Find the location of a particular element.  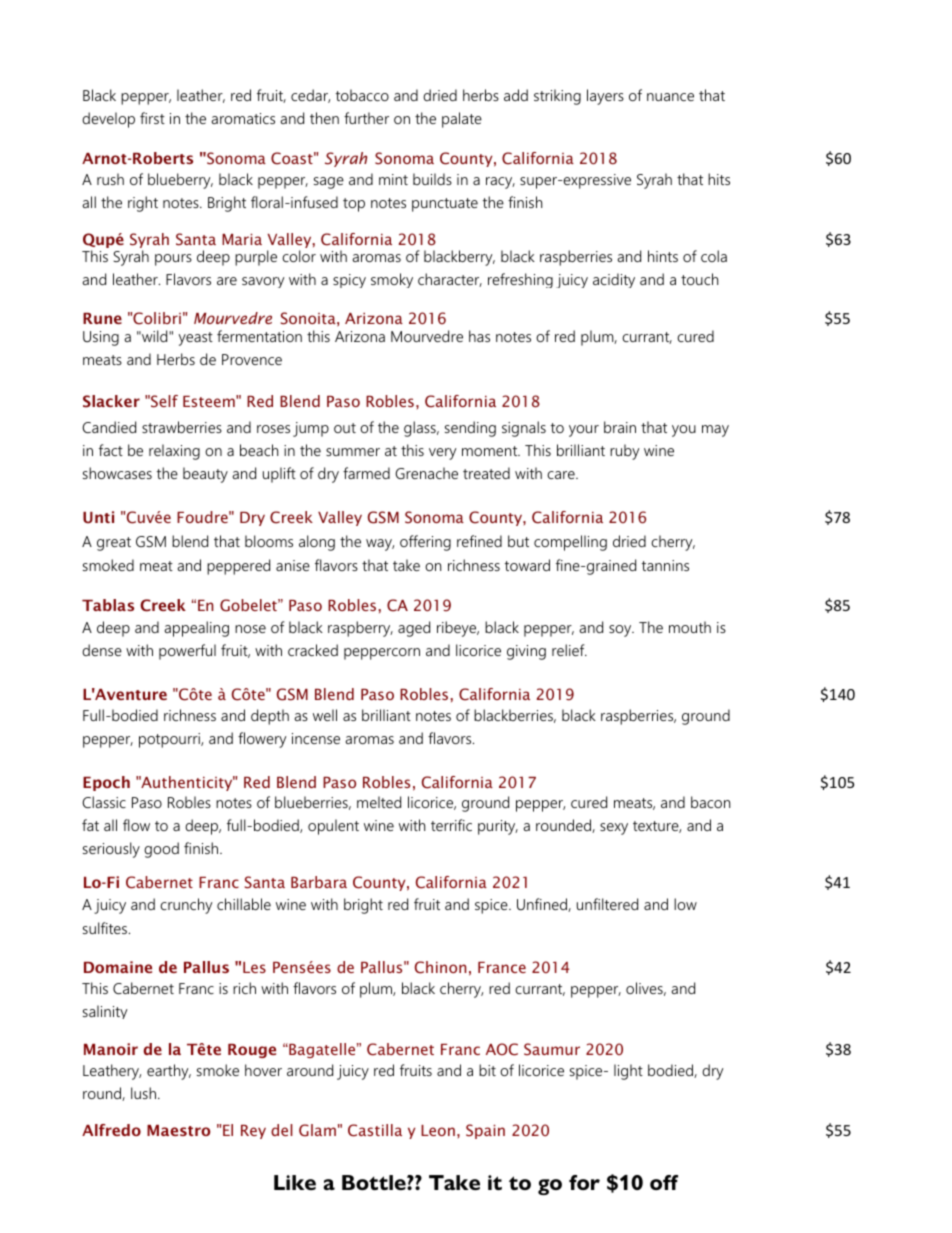

further is located at coordinates (366, 118).
